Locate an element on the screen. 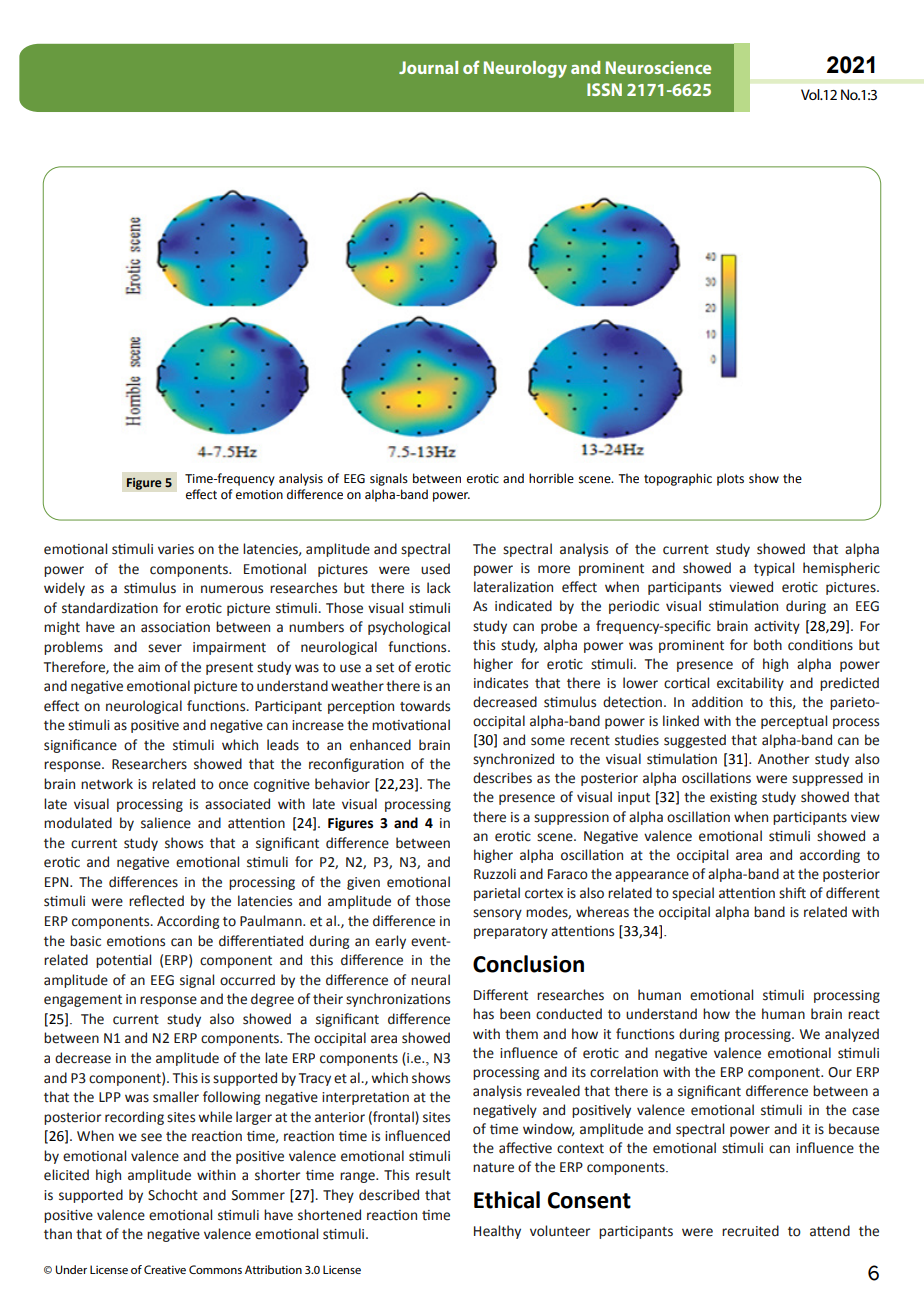 The width and height of the screenshot is (924, 1308). plots is located at coordinates (730, 479).
